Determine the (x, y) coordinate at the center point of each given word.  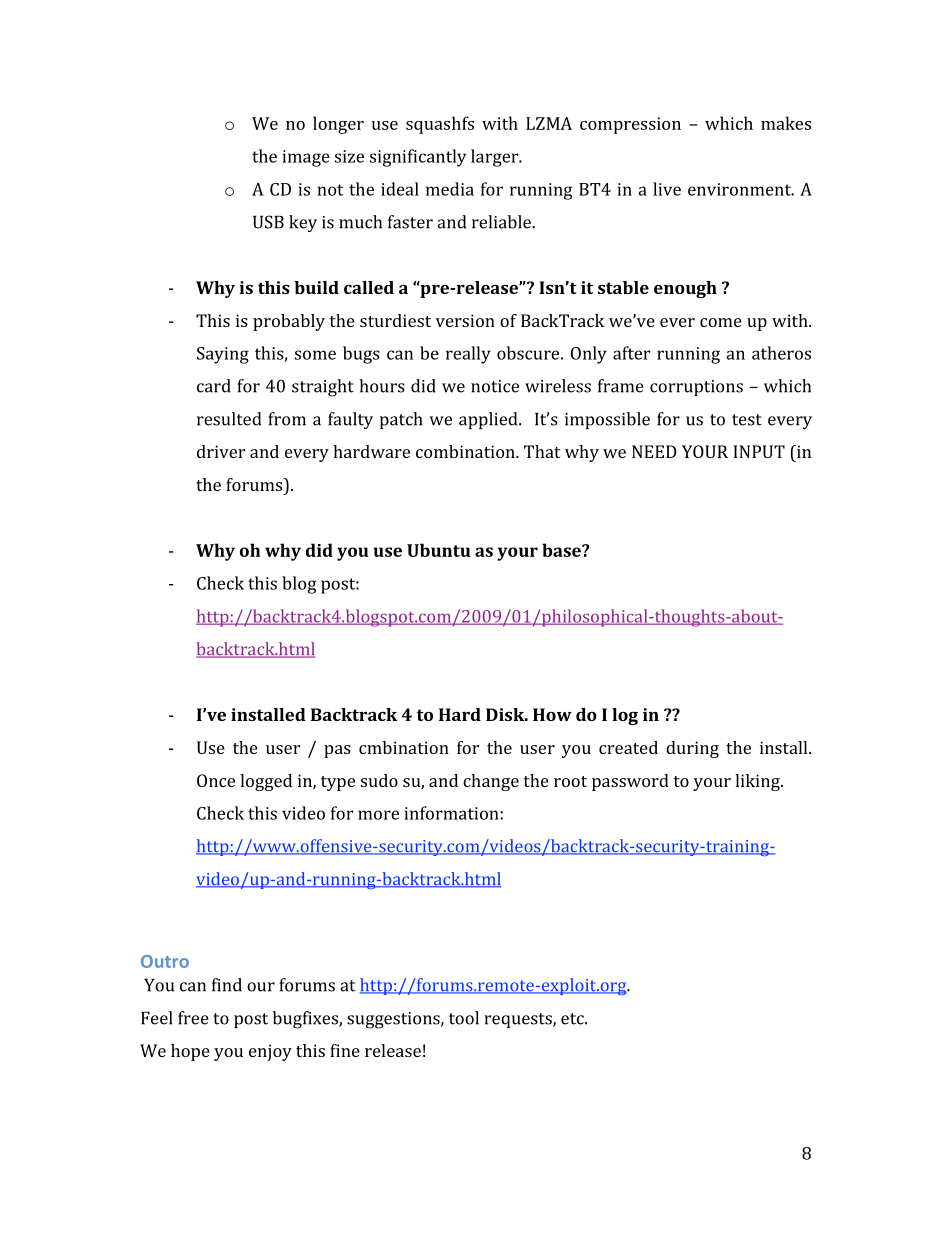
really (468, 355)
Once (216, 780)
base (562, 550)
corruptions (696, 388)
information (453, 813)
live (667, 189)
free (193, 1018)
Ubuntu (439, 550)
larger (496, 158)
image (306, 158)
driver (221, 451)
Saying (223, 355)
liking (758, 782)
